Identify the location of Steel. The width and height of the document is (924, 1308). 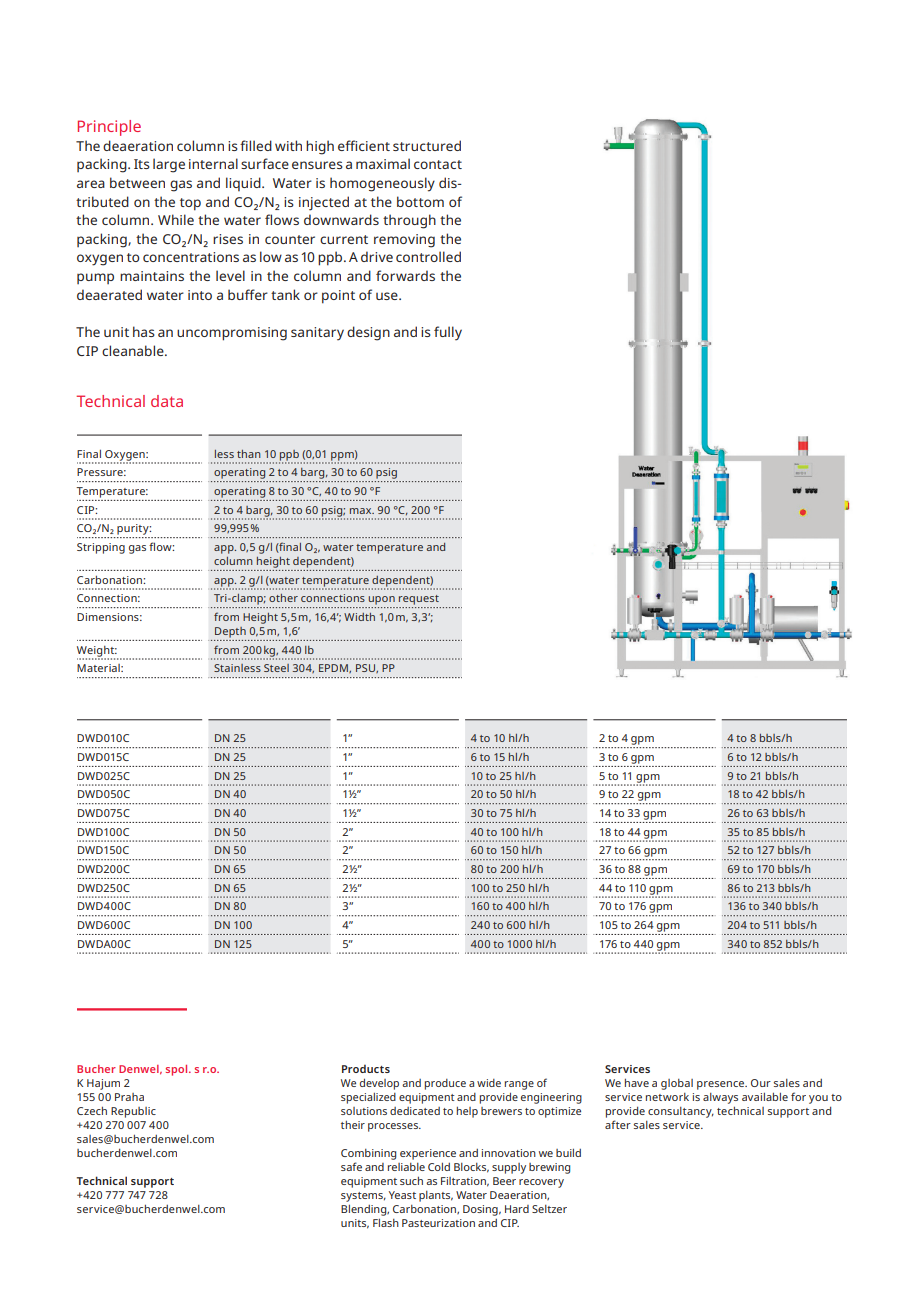
(276, 668).
